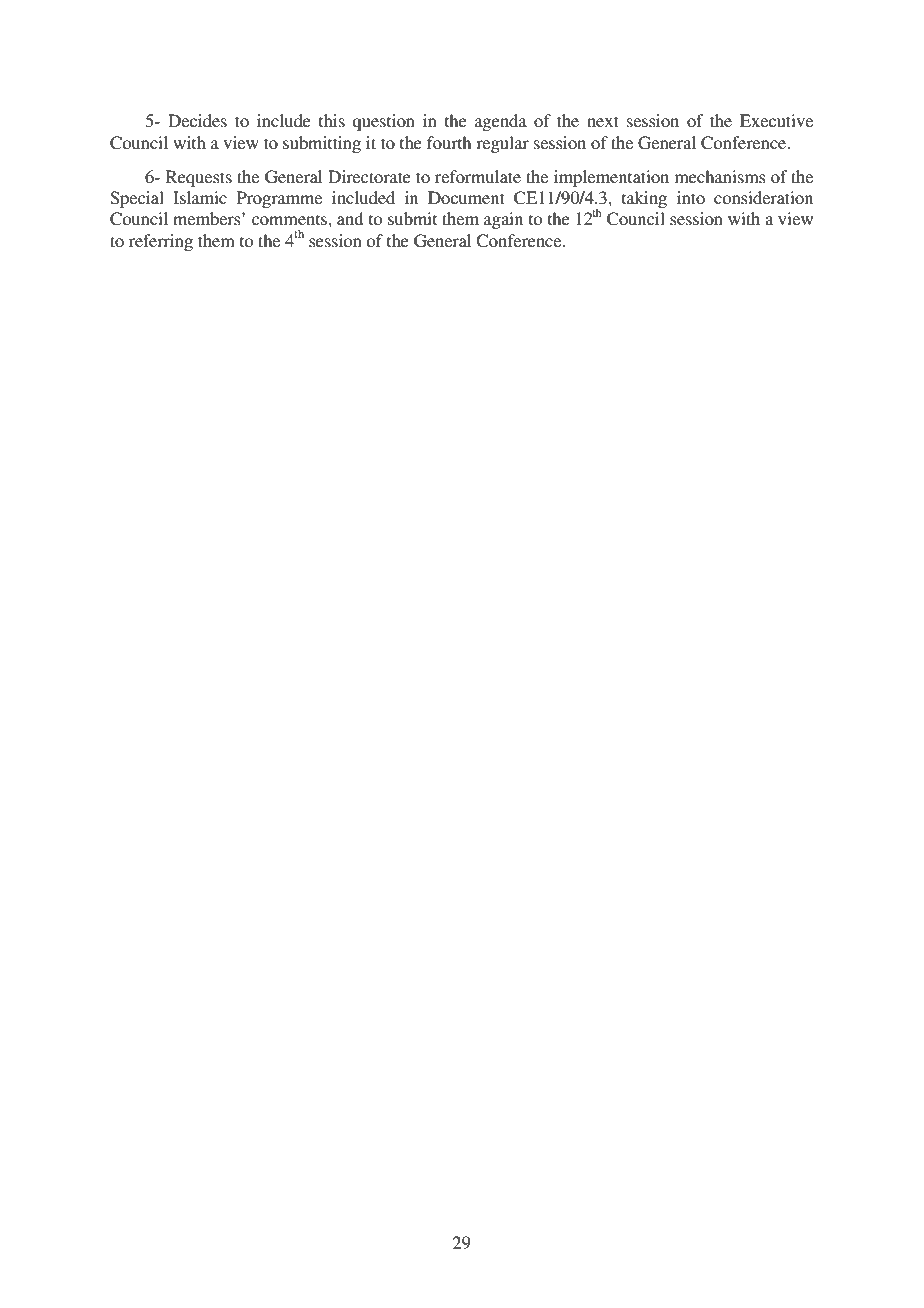 The height and width of the document is (1308, 924). What do you see at coordinates (200, 197) in the document?
I see `Islamic` at bounding box center [200, 197].
